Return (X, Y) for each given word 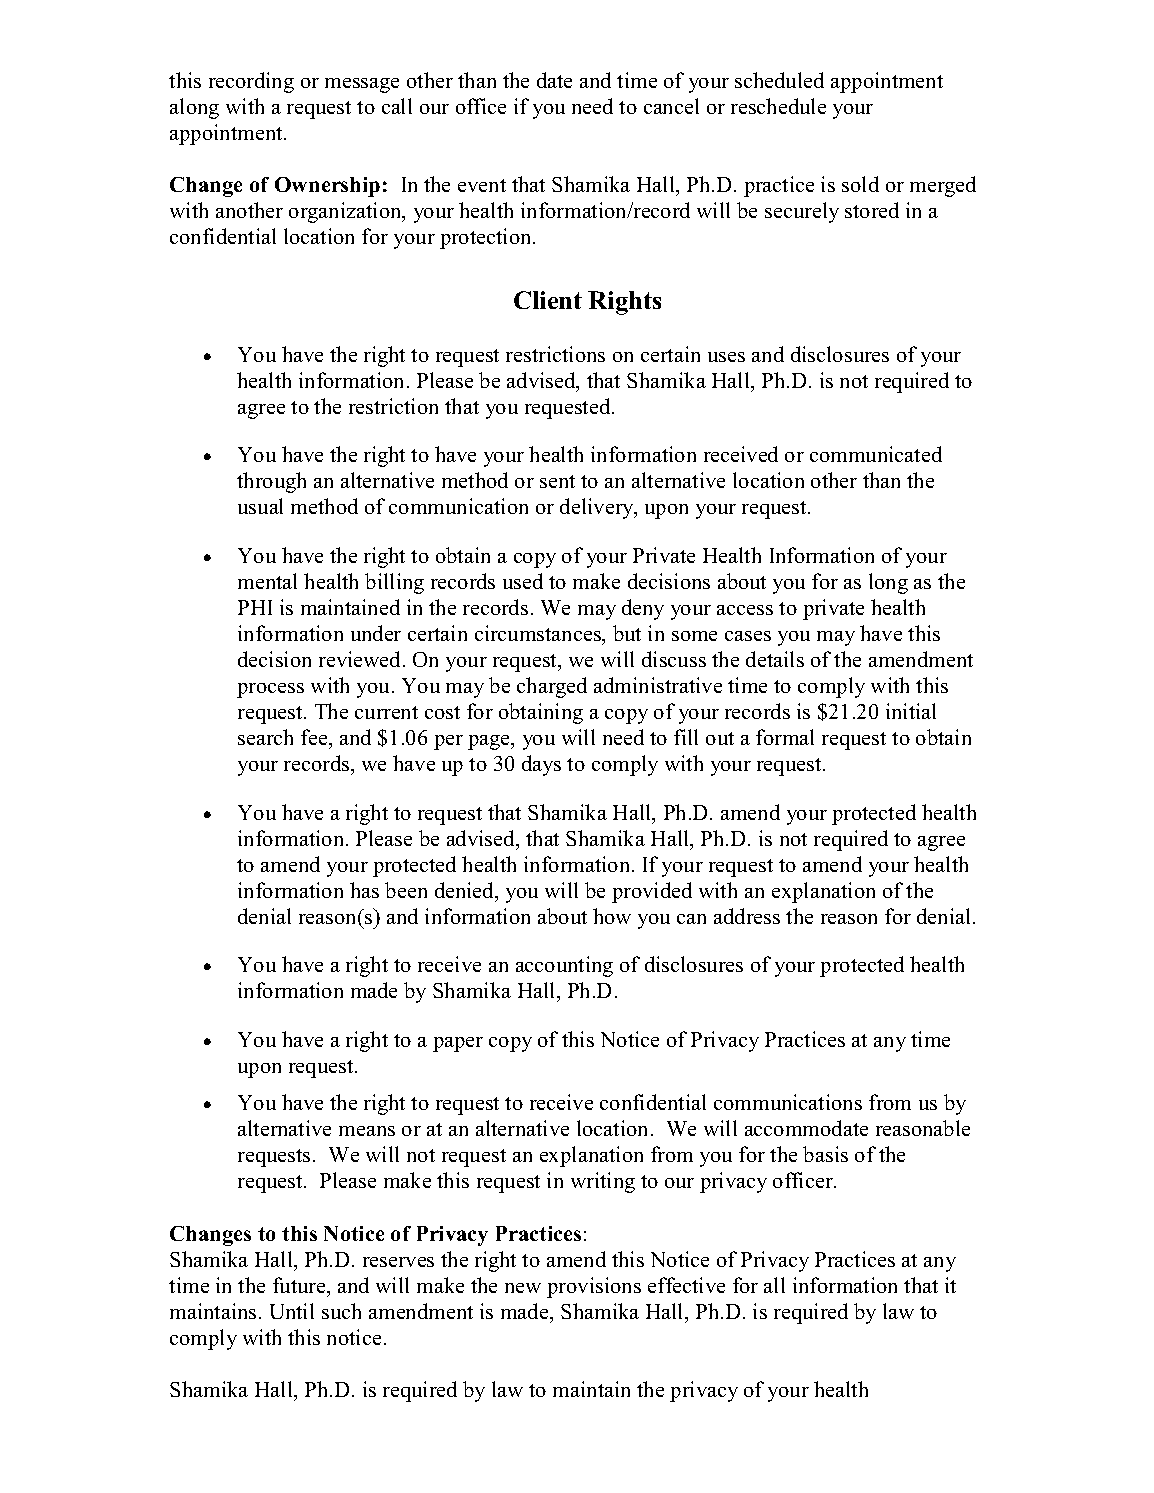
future (300, 1285)
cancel (671, 106)
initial (911, 711)
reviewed (361, 659)
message (362, 85)
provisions (594, 1287)
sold (860, 184)
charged (552, 687)
